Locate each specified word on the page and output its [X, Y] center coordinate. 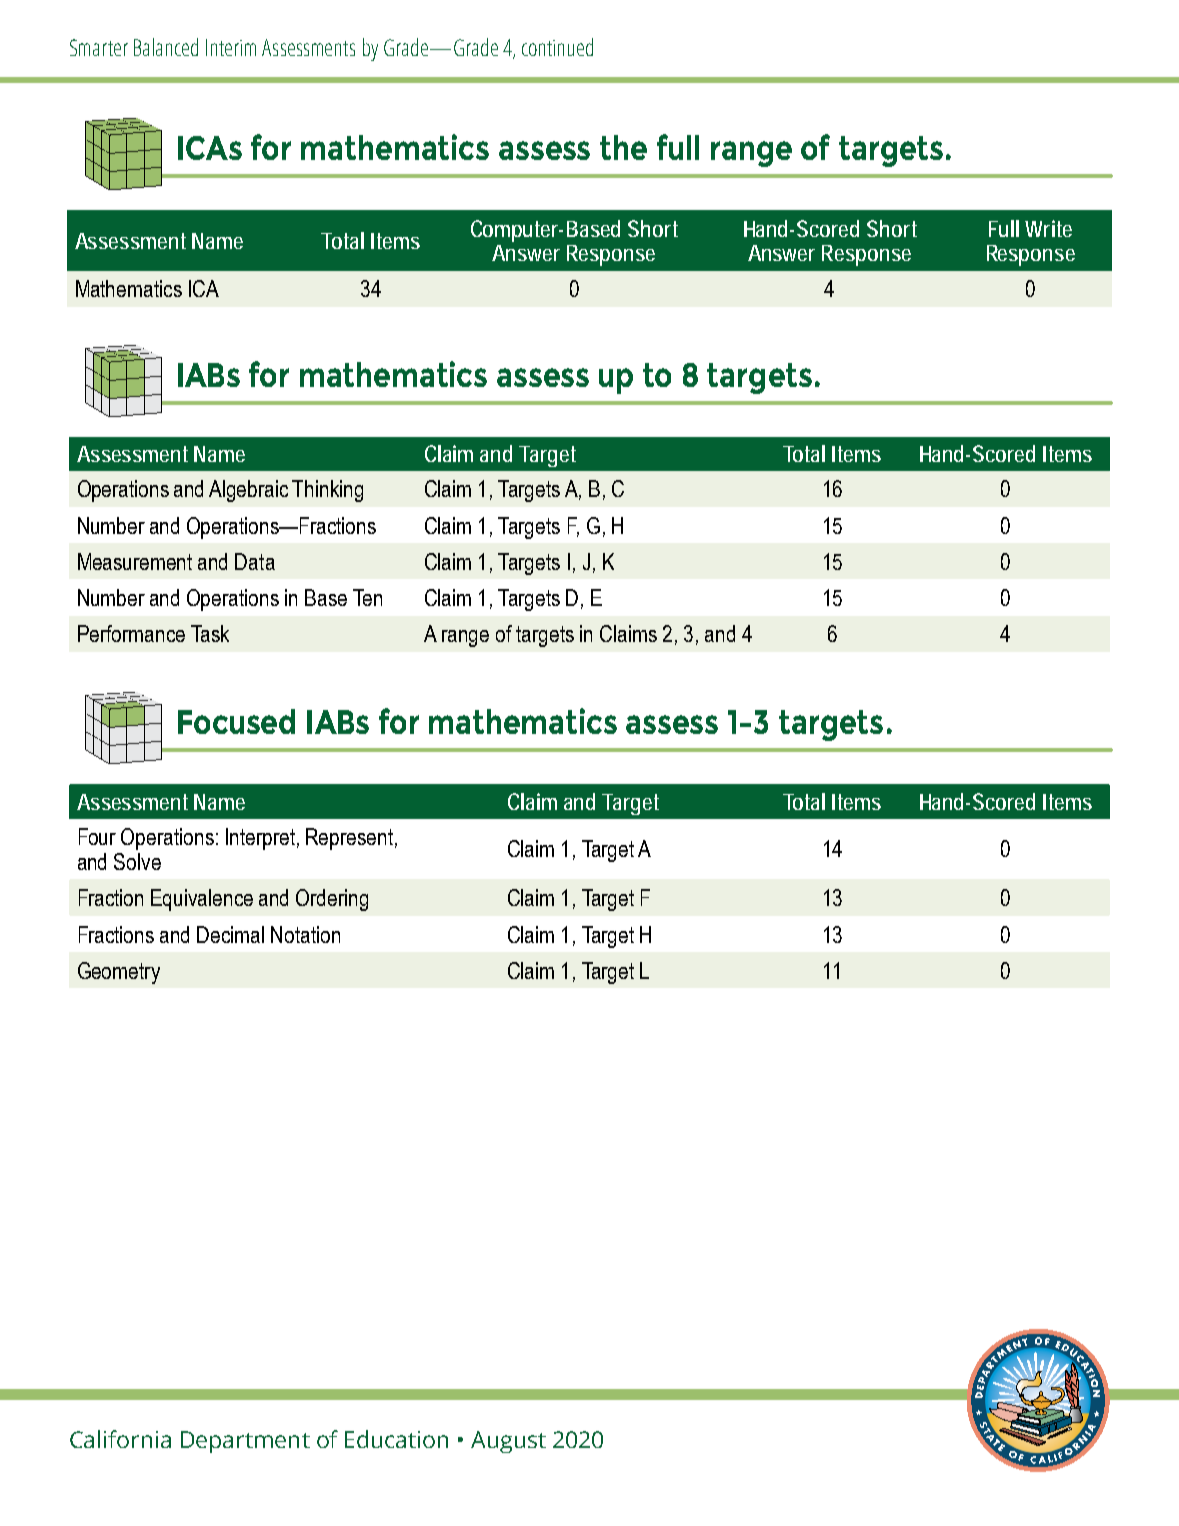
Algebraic [248, 491]
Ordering [332, 900]
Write [1048, 228]
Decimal [230, 934]
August [508, 1442]
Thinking [327, 491]
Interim [231, 47]
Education [396, 1439]
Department [245, 1442]
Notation [305, 934]
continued [557, 47]
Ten [367, 597]
